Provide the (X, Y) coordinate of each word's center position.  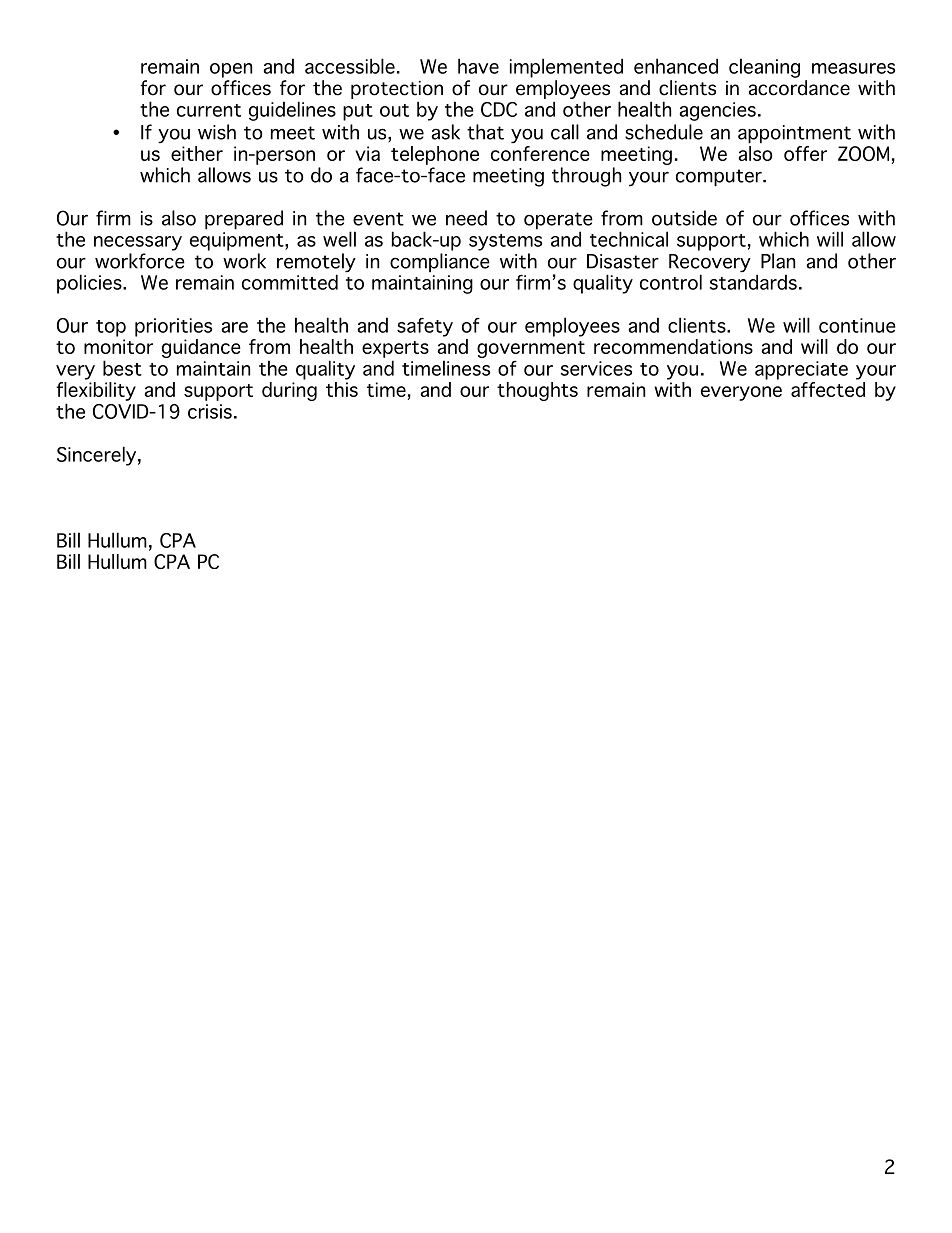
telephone (435, 155)
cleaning (764, 68)
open (231, 70)
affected (828, 389)
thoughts (537, 391)
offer (805, 153)
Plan (778, 261)
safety (425, 327)
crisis (210, 411)
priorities (173, 327)
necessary (138, 243)
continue (857, 325)
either (197, 153)
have (478, 66)
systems (505, 242)
